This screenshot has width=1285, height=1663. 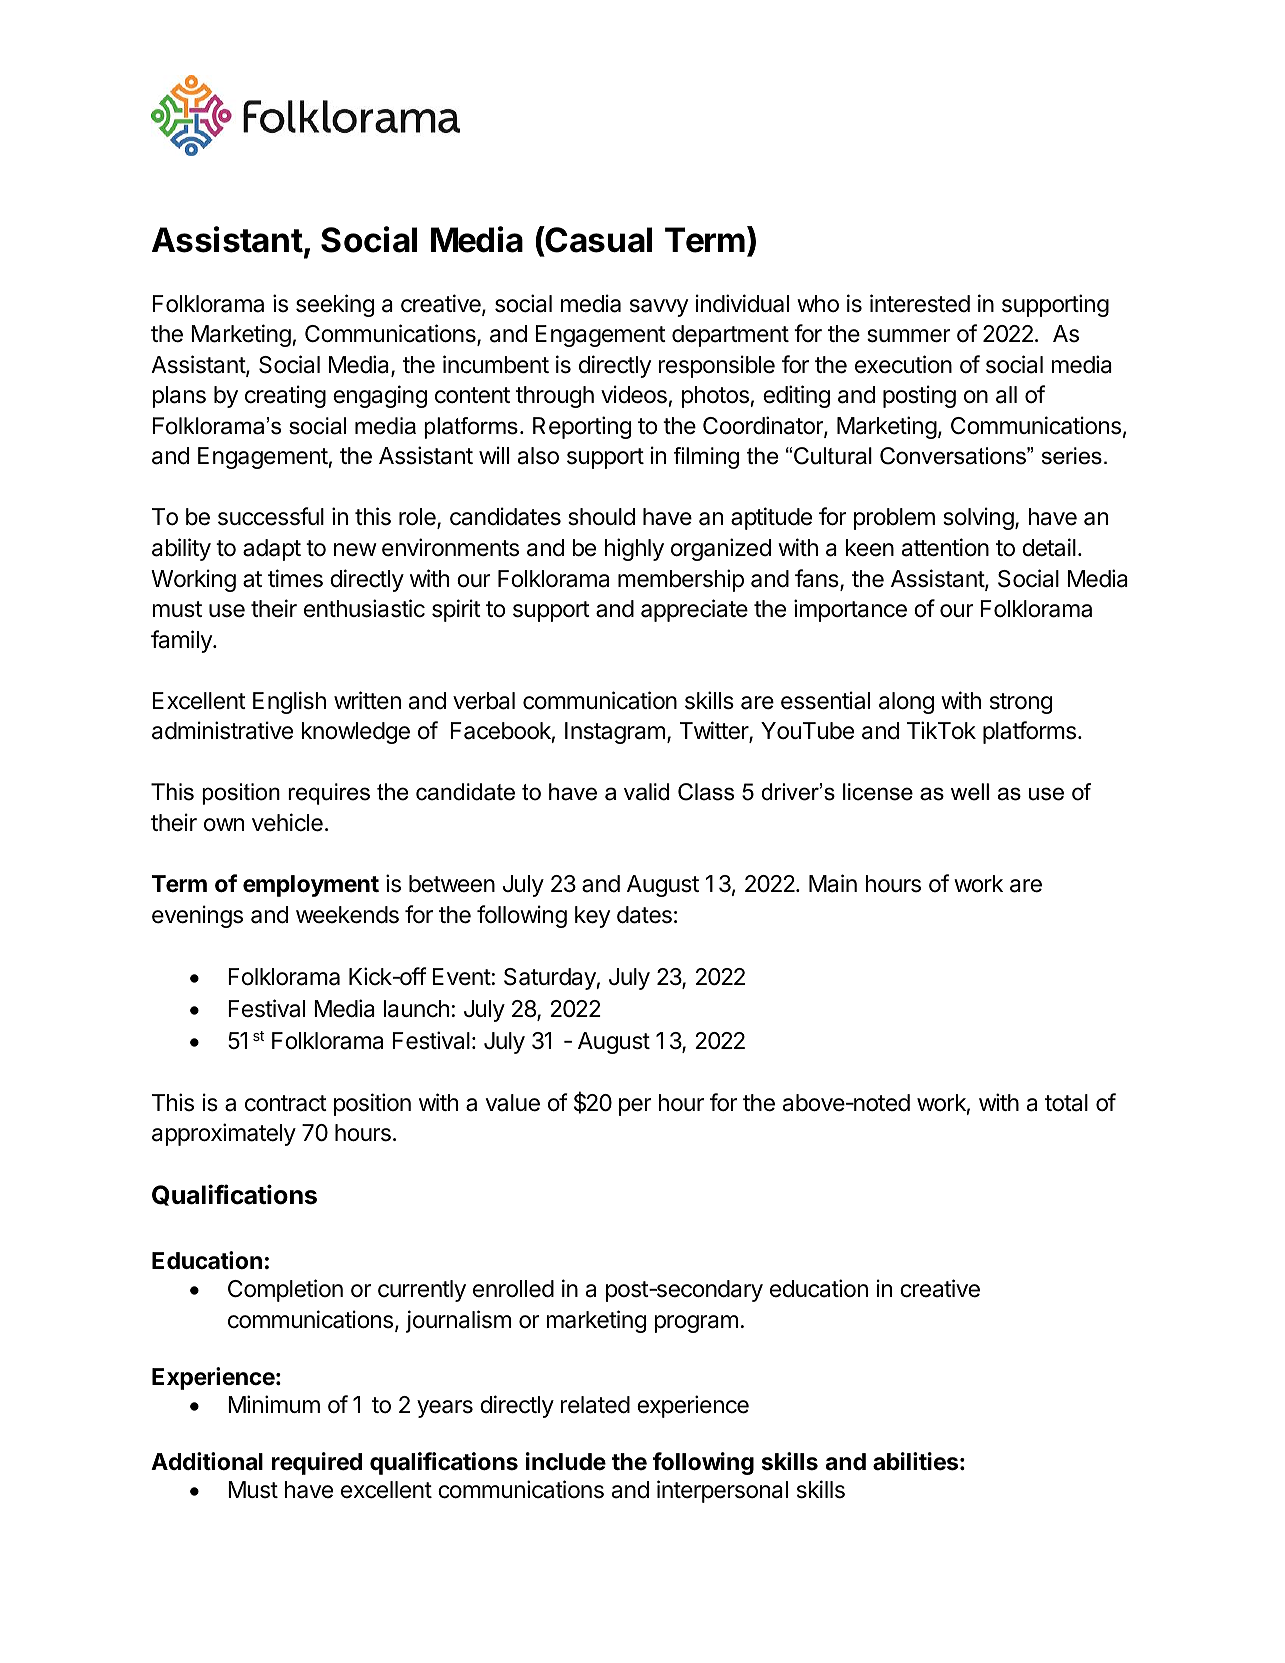 What do you see at coordinates (659, 308) in the screenshot?
I see `savvy` at bounding box center [659, 308].
